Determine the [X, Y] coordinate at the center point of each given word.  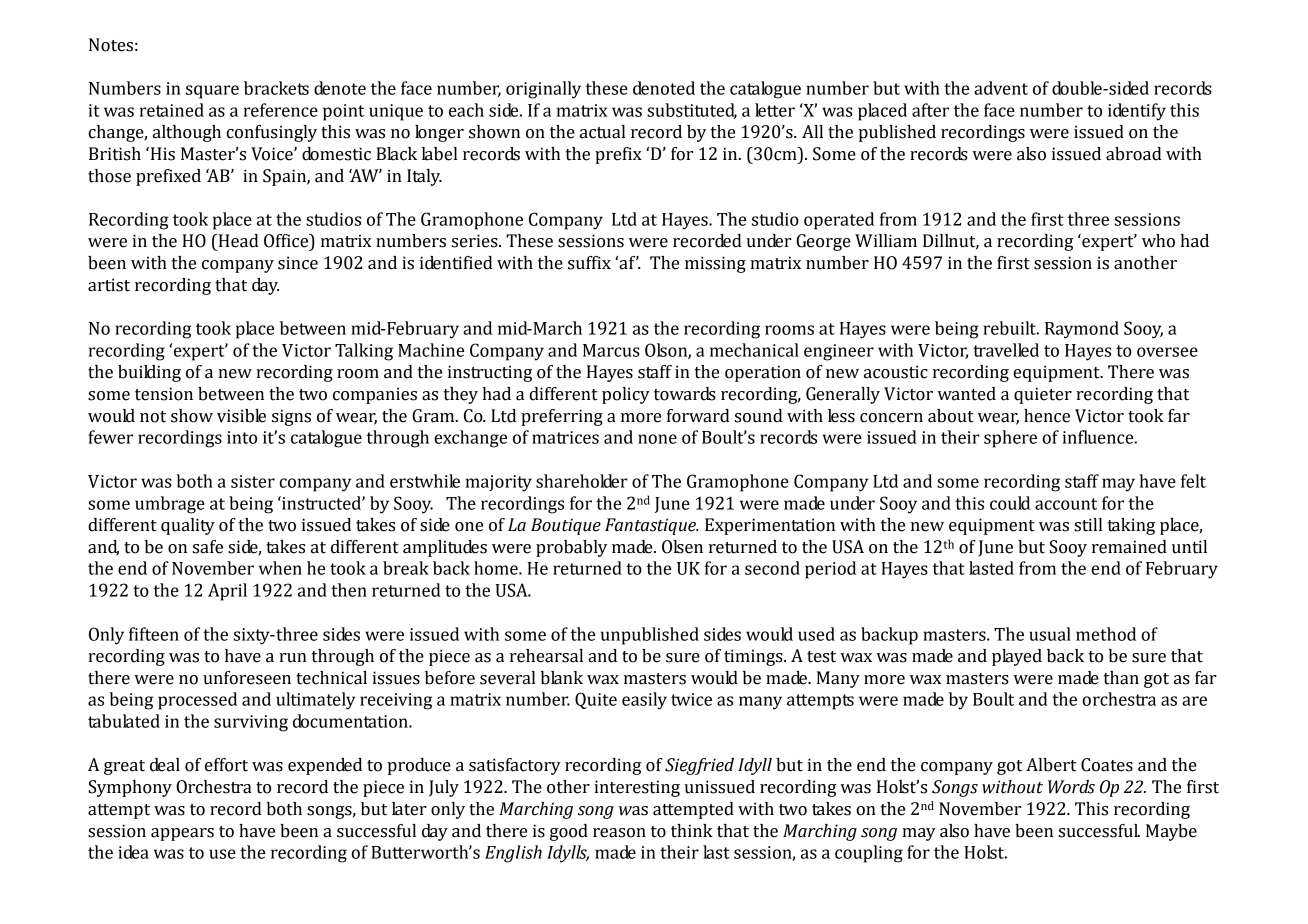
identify [1137, 112]
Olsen [682, 547]
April [227, 592]
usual [1050, 634]
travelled [1006, 350]
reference [281, 110]
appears [182, 834]
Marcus [611, 350]
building [149, 373]
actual [602, 132]
